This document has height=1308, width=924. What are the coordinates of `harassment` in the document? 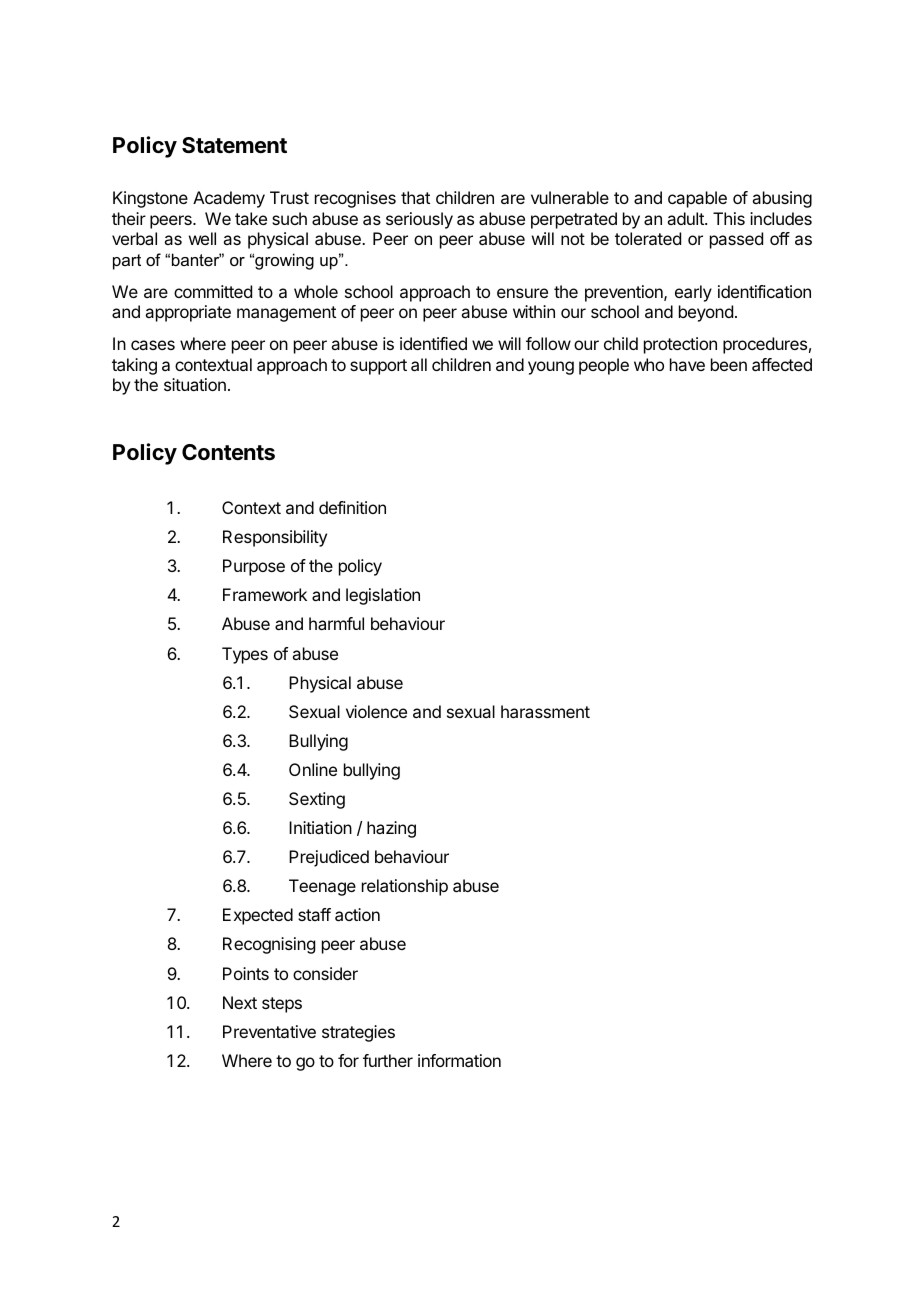 It's located at (545, 711).
